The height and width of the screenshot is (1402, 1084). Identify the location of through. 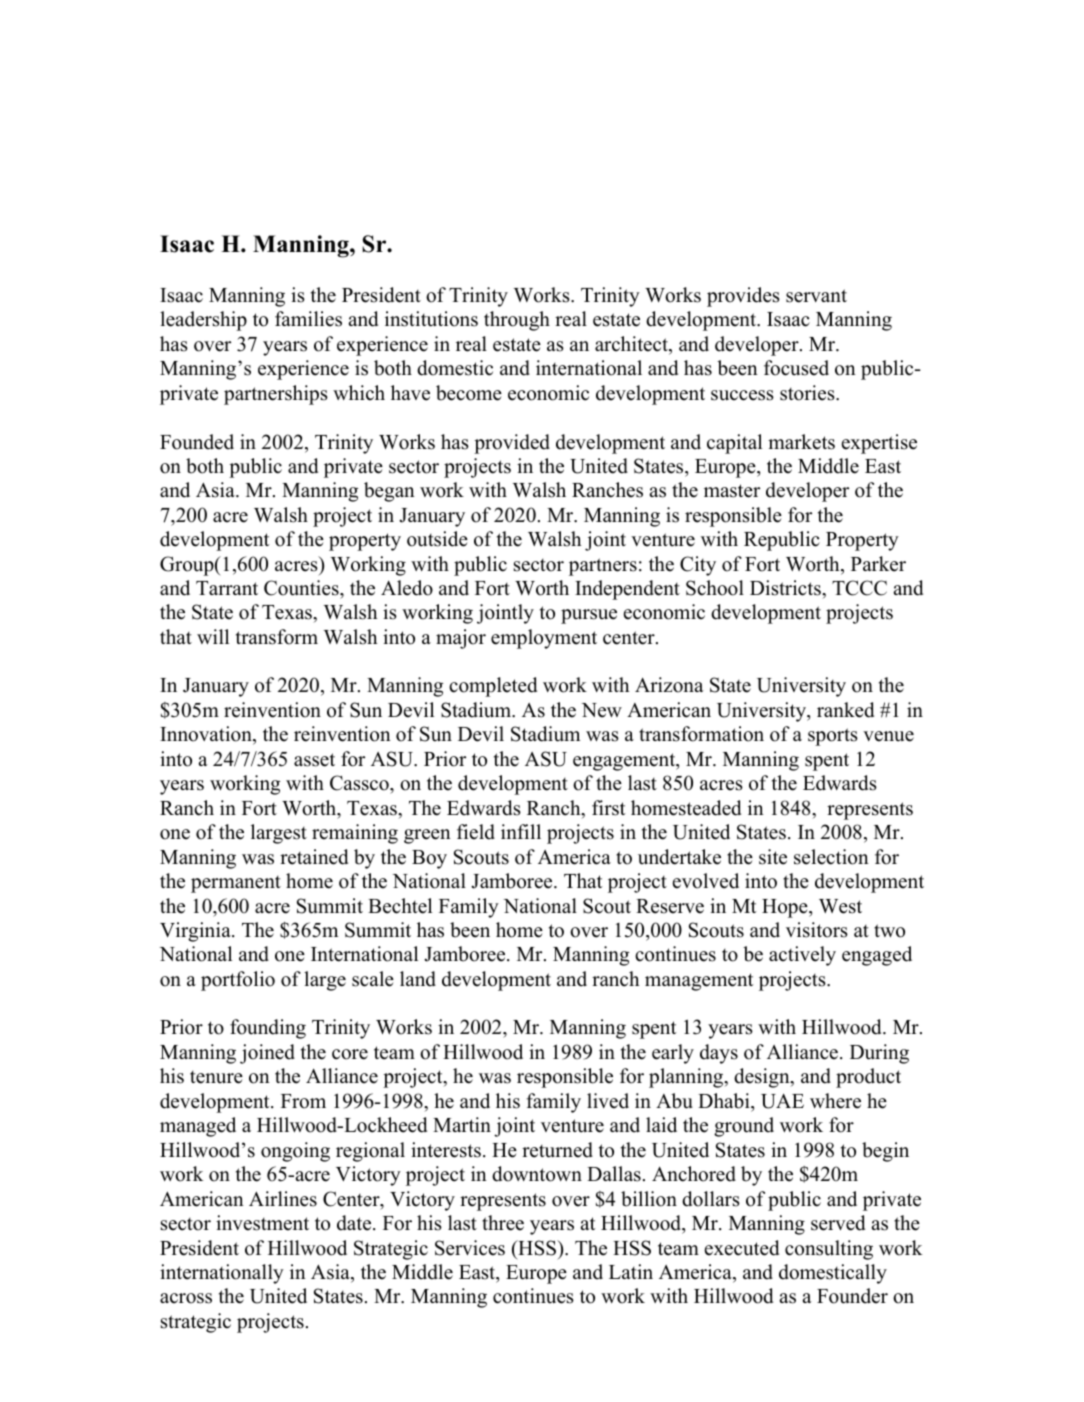
(517, 321).
